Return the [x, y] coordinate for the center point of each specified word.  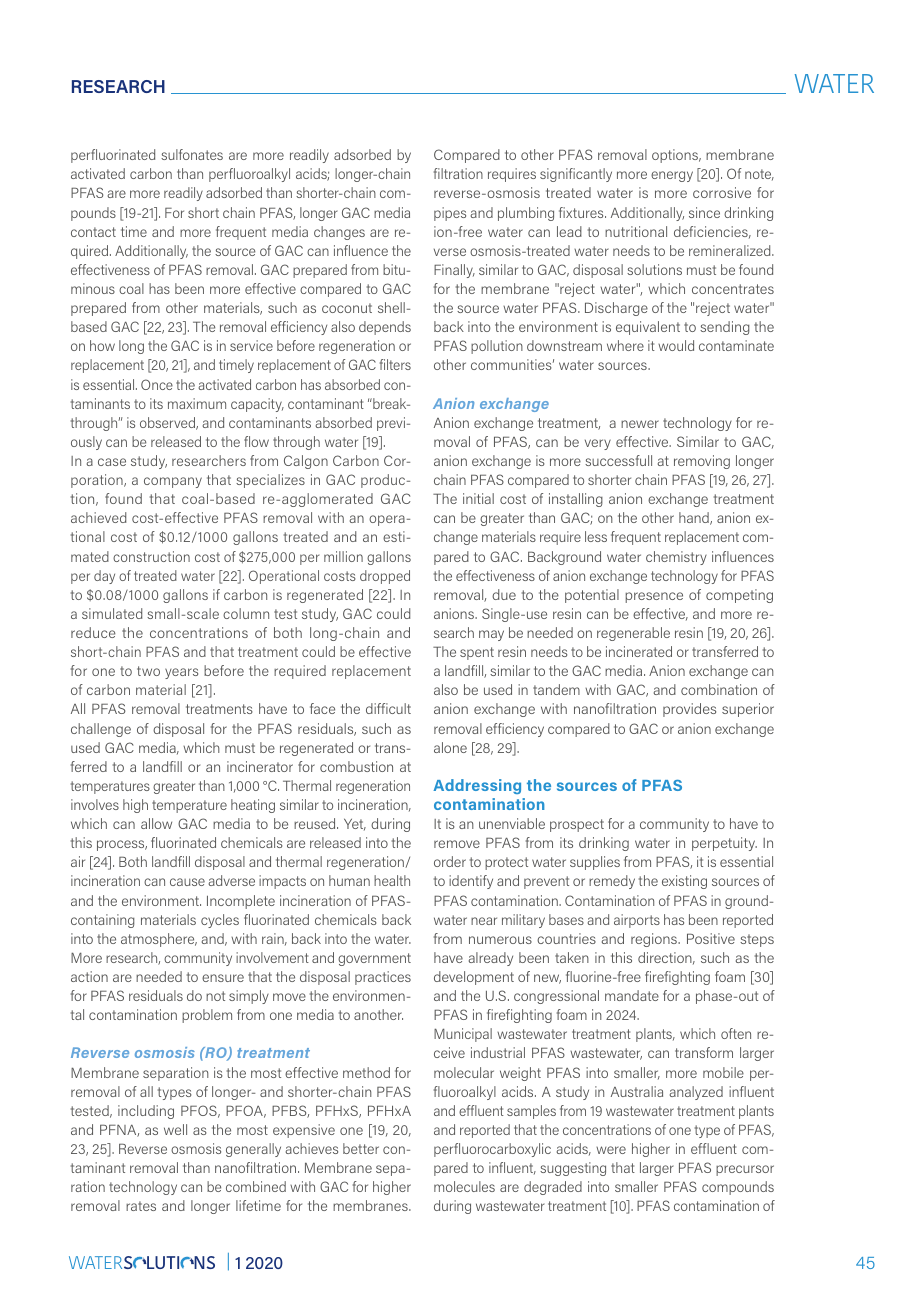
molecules [464, 1186]
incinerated [639, 651]
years [181, 673]
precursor [745, 1170]
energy [672, 176]
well [175, 1129]
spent [477, 653]
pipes [450, 214]
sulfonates [192, 154]
